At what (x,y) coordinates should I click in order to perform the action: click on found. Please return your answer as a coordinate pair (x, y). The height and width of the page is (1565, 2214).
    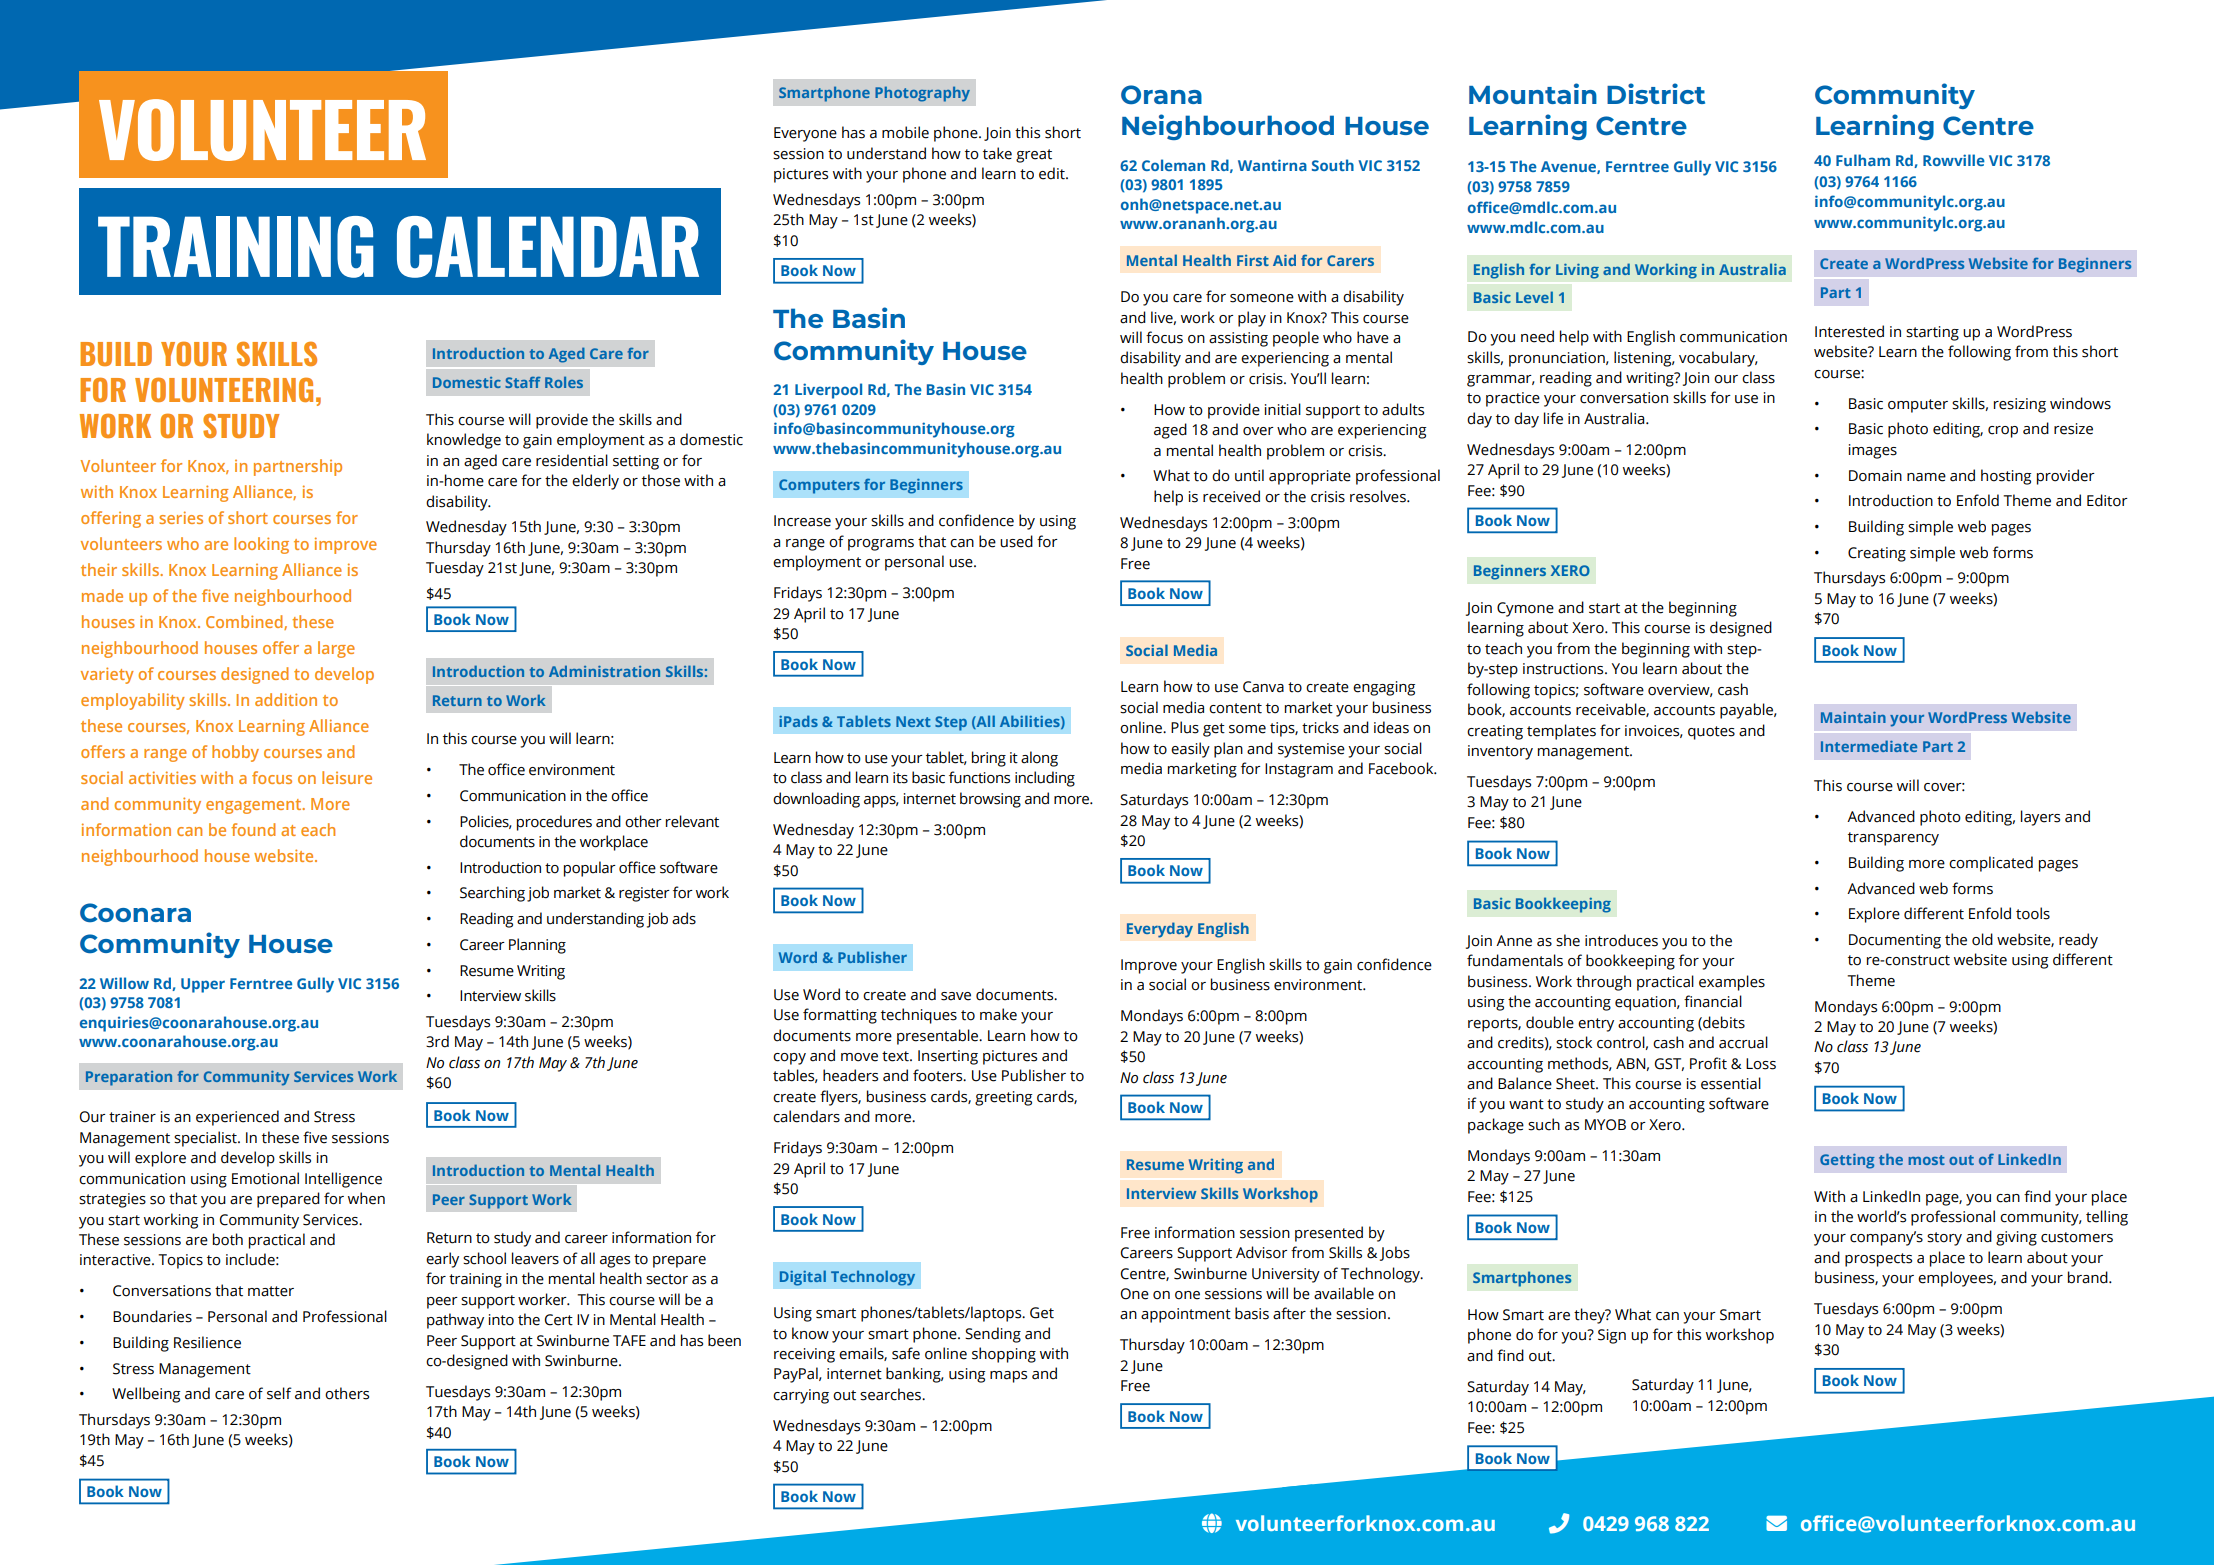
    Looking at the image, I should click on (253, 829).
